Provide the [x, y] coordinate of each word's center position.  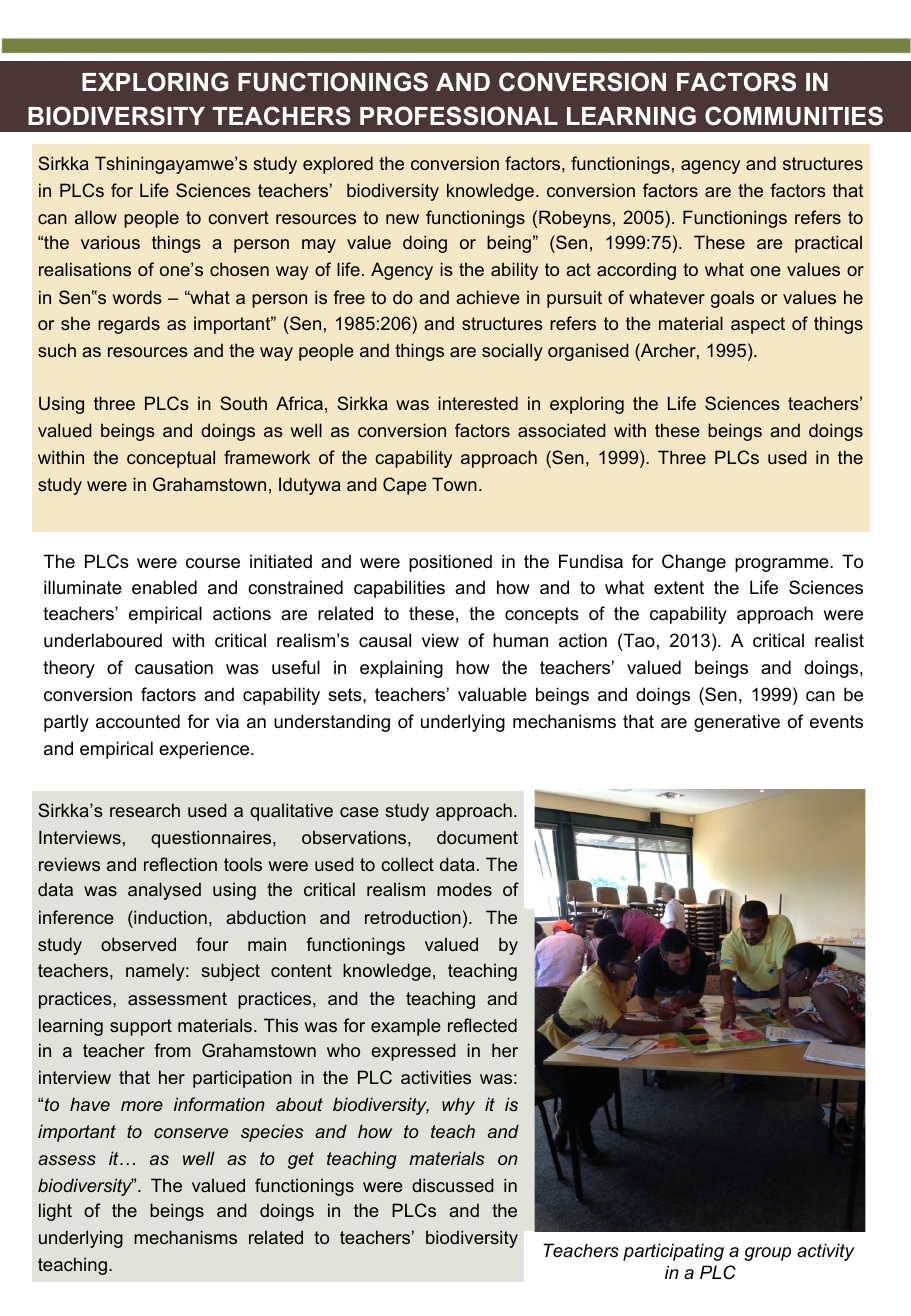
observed [138, 944]
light [55, 1212]
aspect [758, 325]
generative [737, 723]
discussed [453, 1185]
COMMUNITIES [794, 116]
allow [96, 217]
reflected [482, 1025]
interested [478, 403]
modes [464, 889]
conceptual [171, 459]
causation [174, 667]
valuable [492, 694]
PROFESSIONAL [459, 116]
